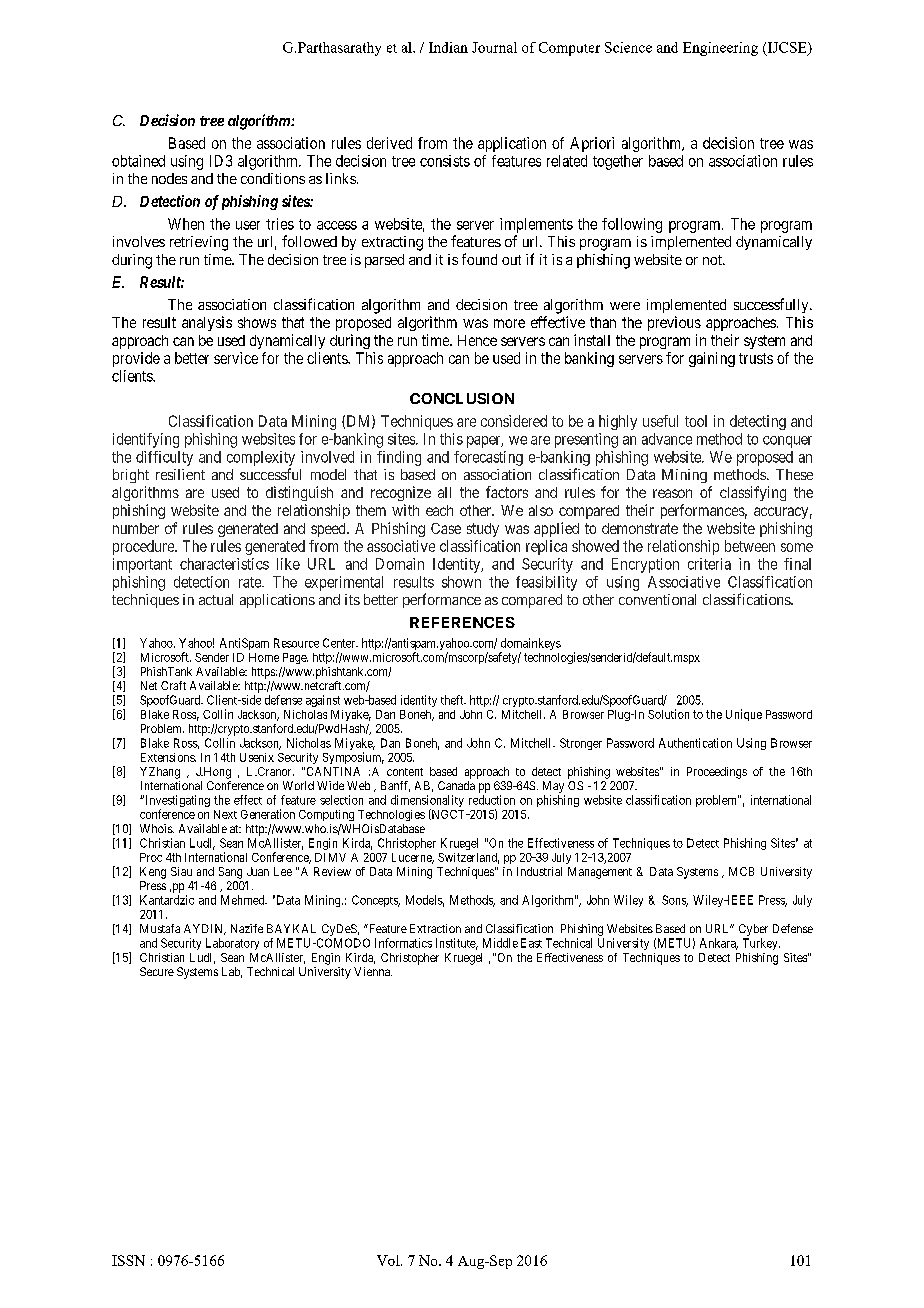 The image size is (924, 1308). Describe the element at coordinates (373, 971) in the screenshot. I see `Vienna` at that location.
